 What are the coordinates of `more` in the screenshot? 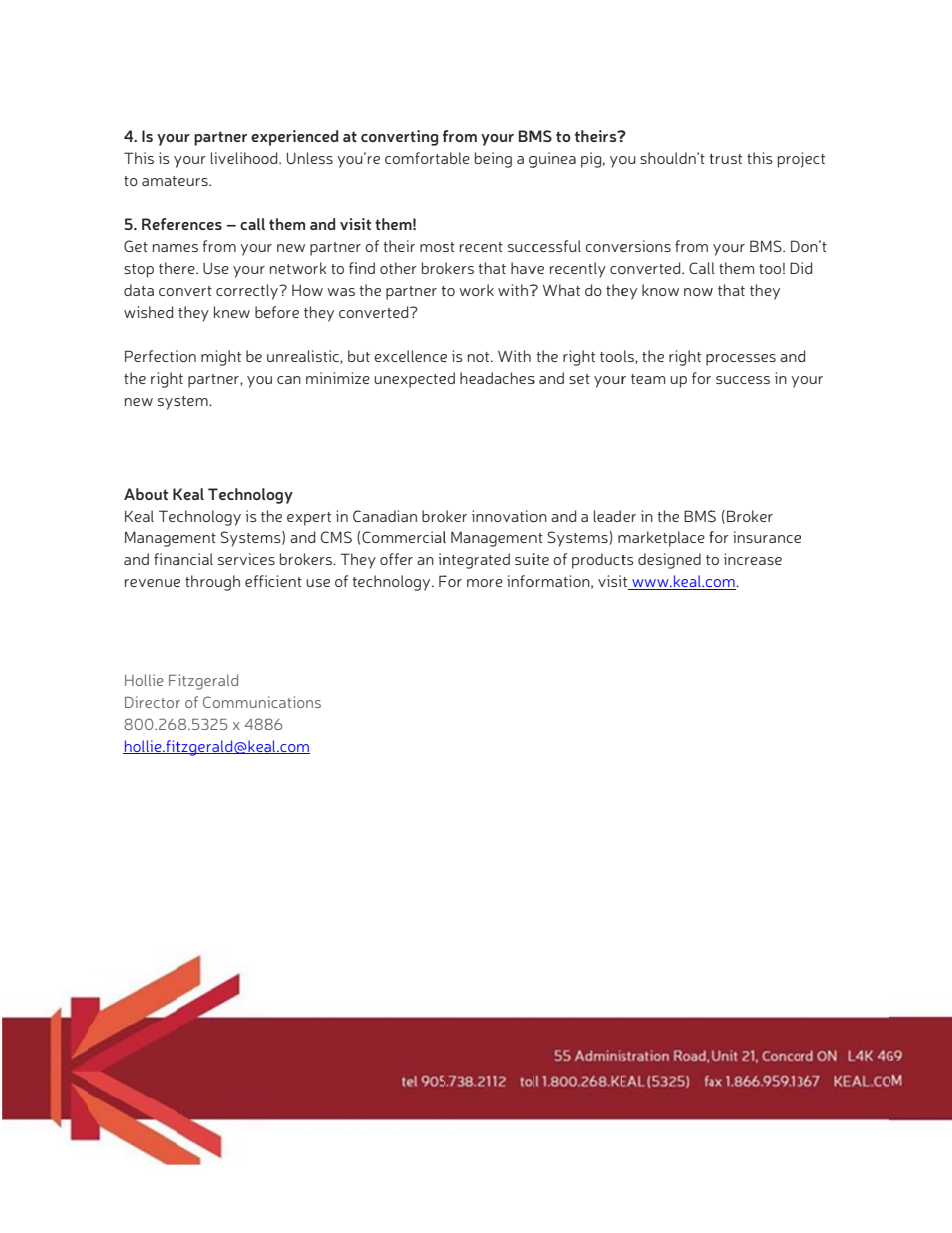 It's located at (485, 583).
